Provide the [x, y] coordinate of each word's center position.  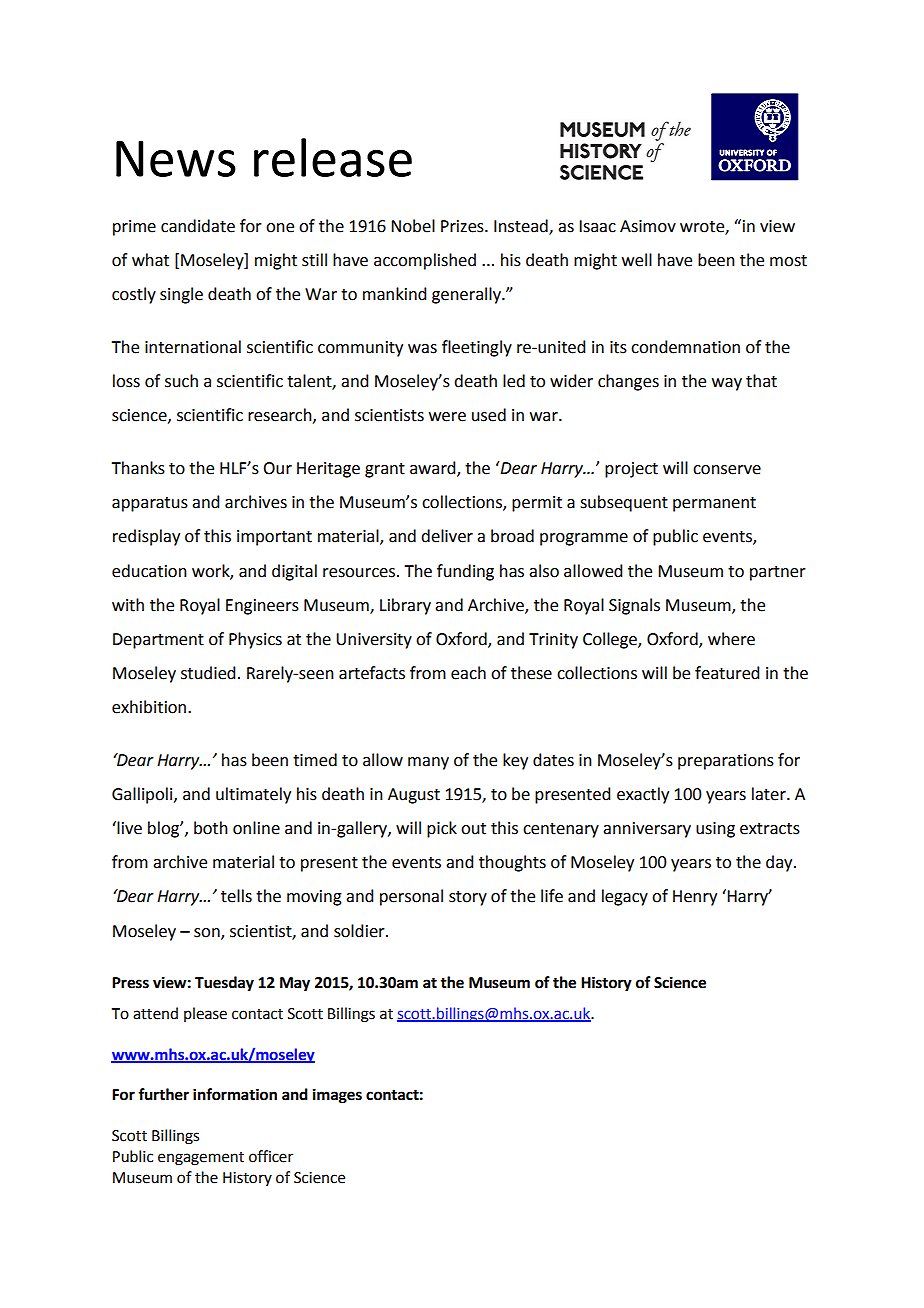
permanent [714, 504]
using [715, 830]
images [337, 1096]
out [473, 829]
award [434, 469]
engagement [201, 1159]
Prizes [463, 226]
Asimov [648, 226]
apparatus [150, 504]
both [211, 828]
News [176, 159]
